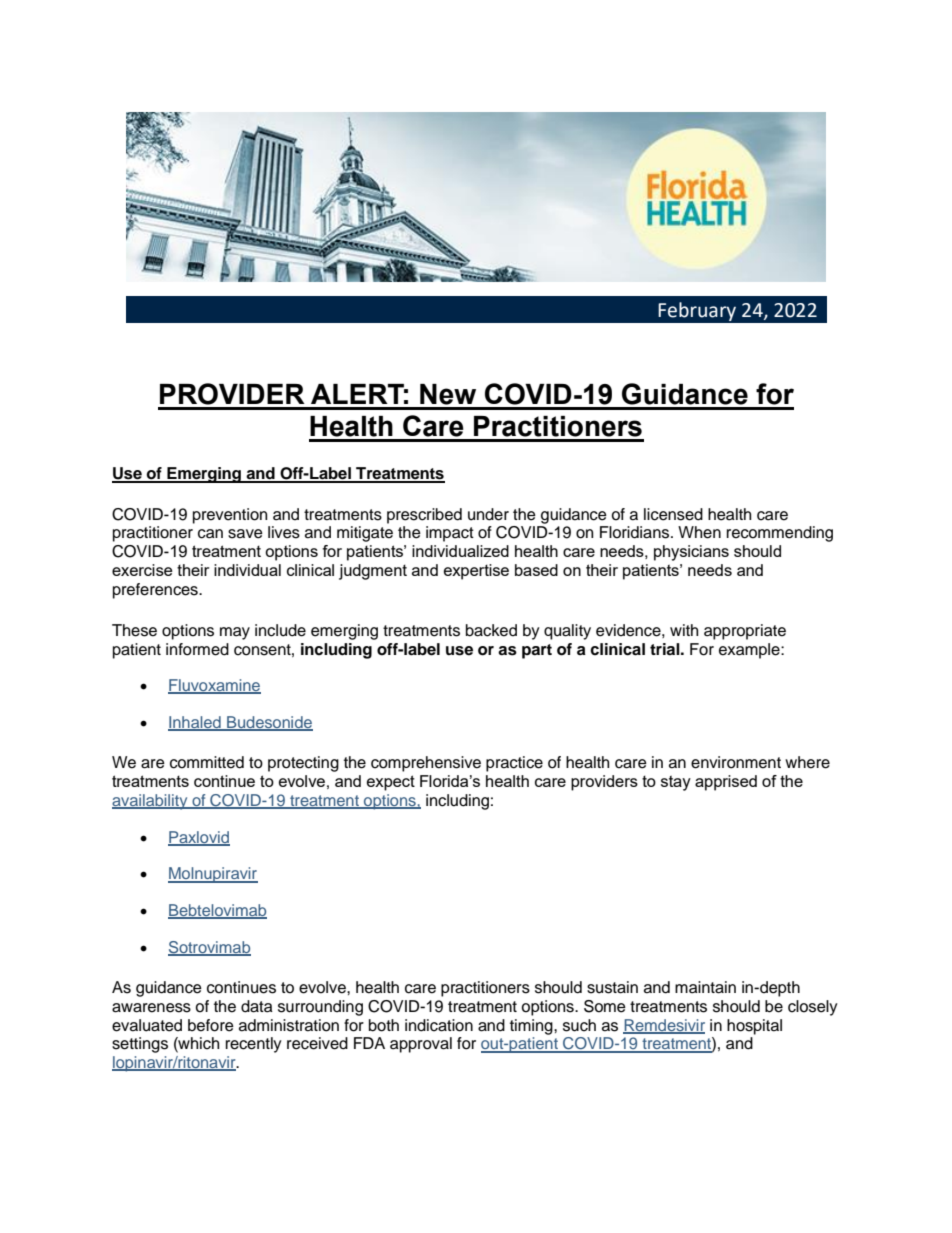 The image size is (952, 1233). I want to click on part, so click(537, 651).
